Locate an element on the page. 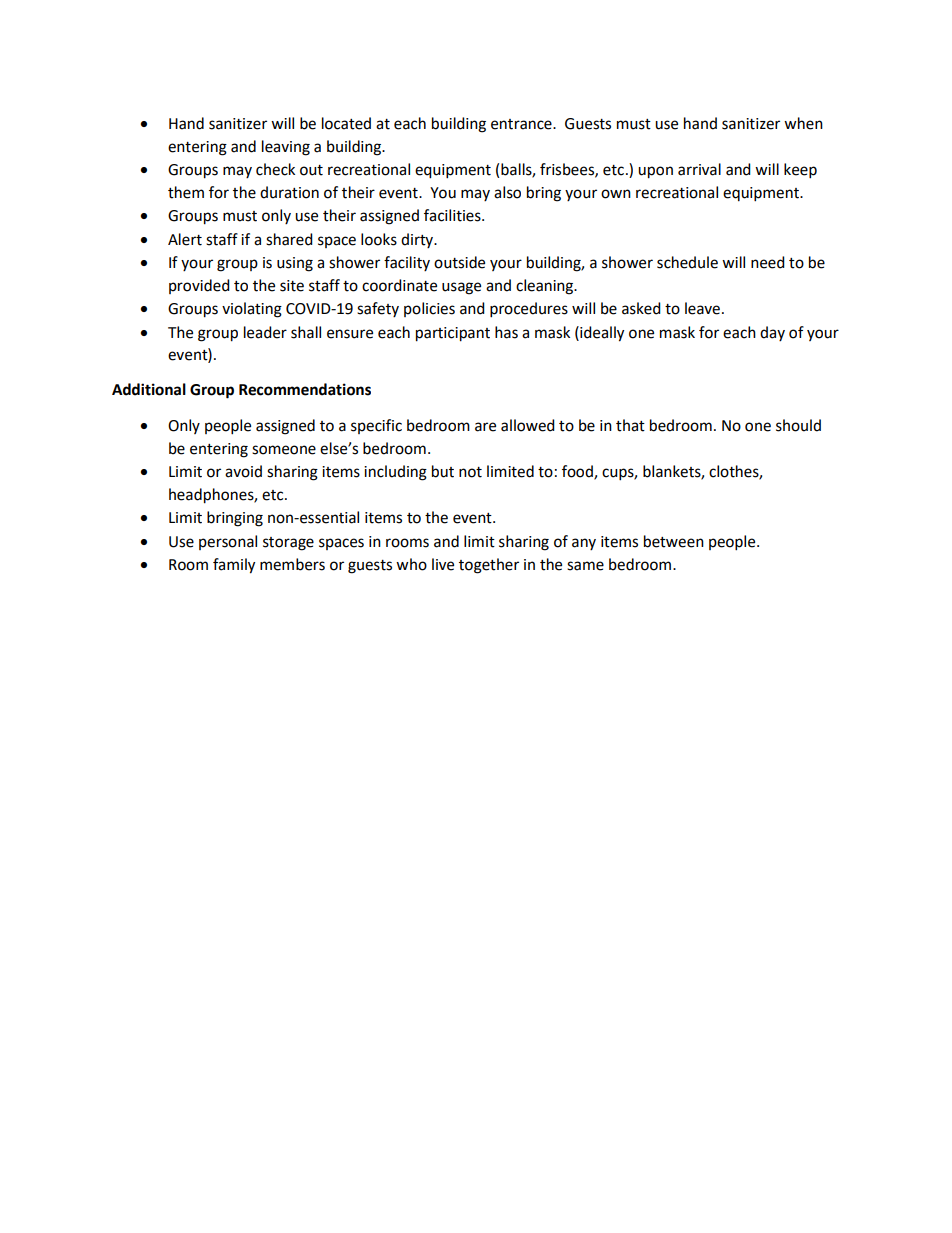 The height and width of the page is (1233, 952). together is located at coordinates (489, 566).
